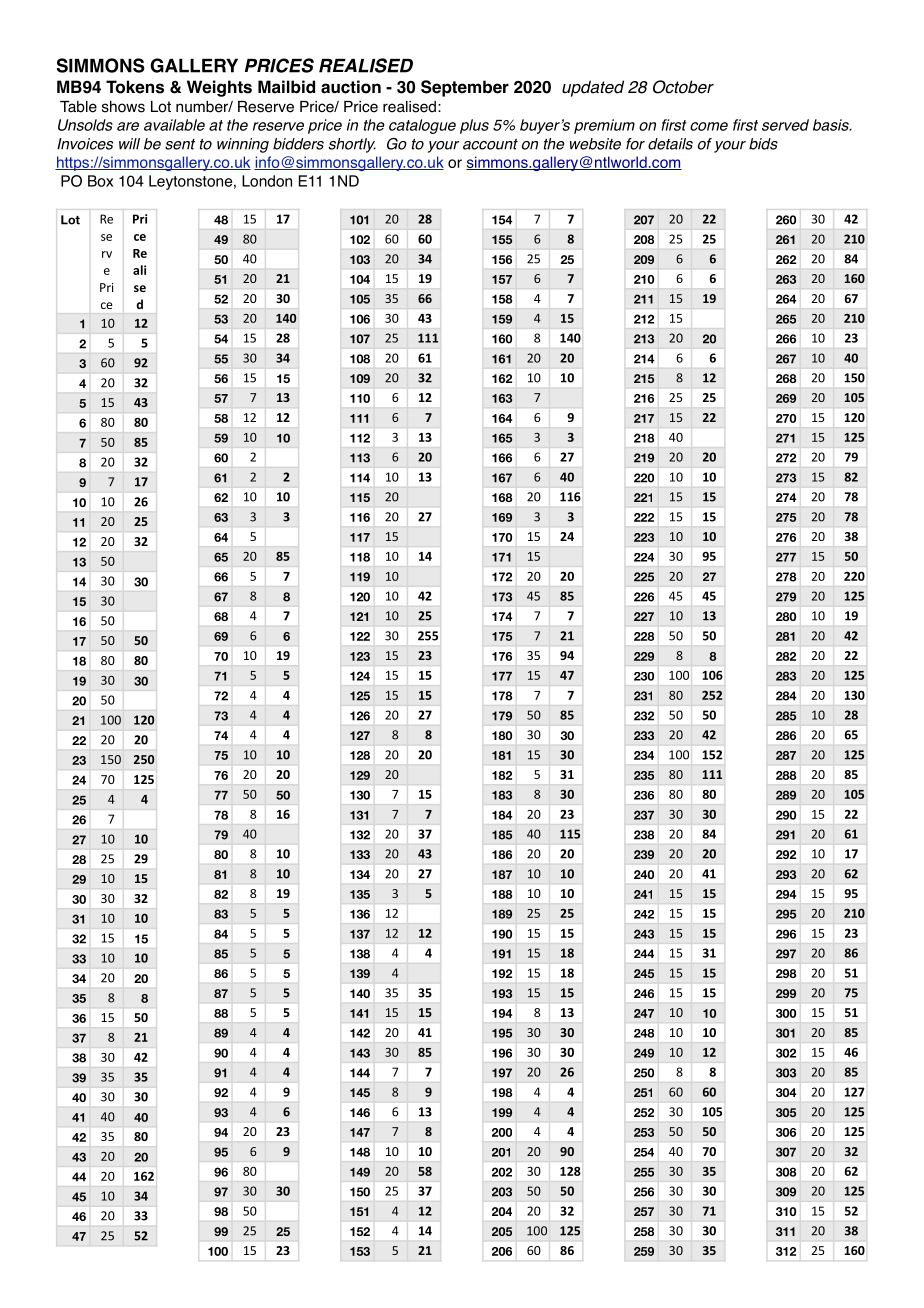 This screenshot has width=924, height=1308. Describe the element at coordinates (267, 181) in the screenshot. I see `London` at that location.
